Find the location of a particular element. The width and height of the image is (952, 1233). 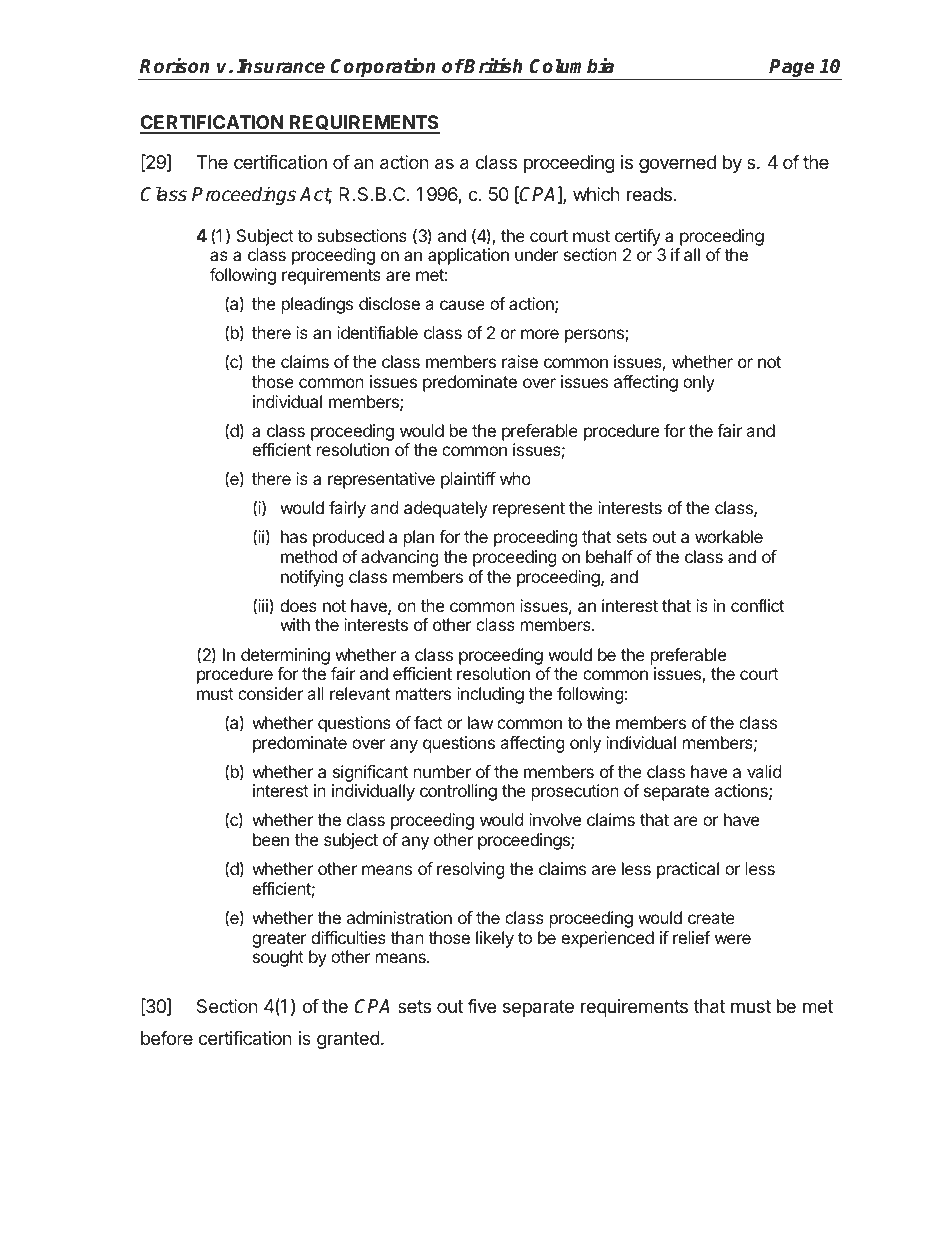

cause is located at coordinates (462, 305).
